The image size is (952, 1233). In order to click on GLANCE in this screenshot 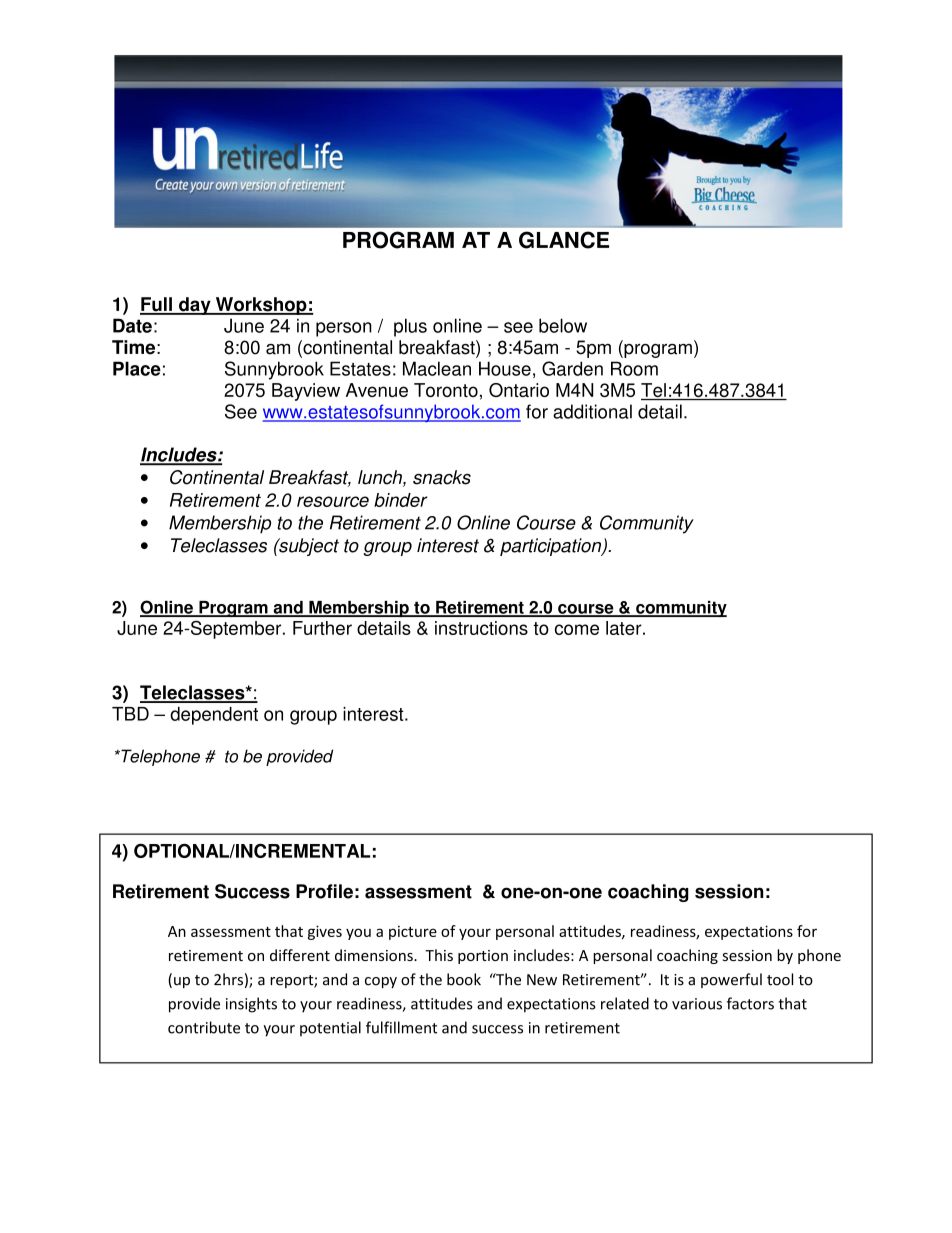, I will do `click(564, 240)`.
